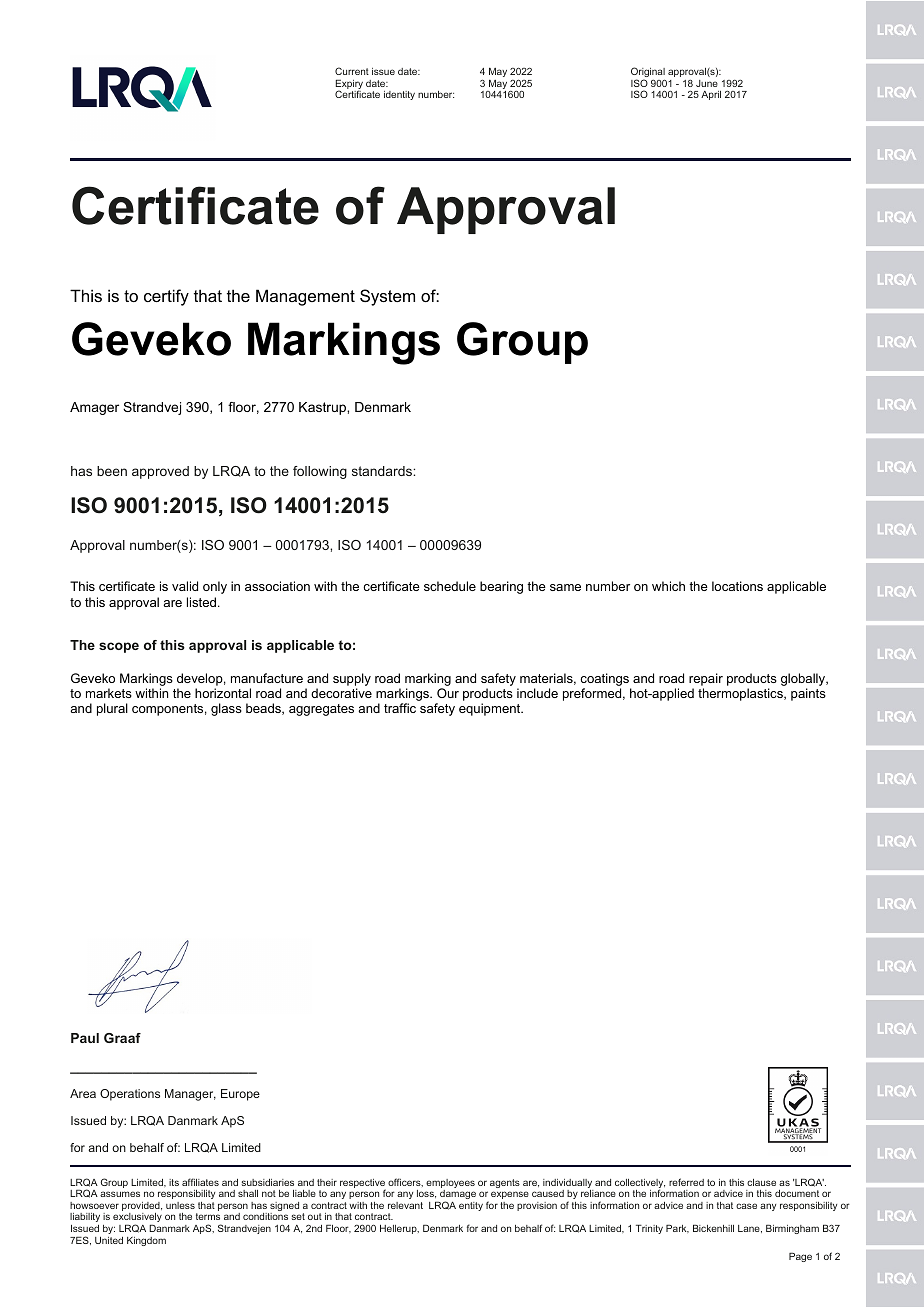 The width and height of the image is (924, 1308). What do you see at coordinates (166, 297) in the image?
I see `certify` at bounding box center [166, 297].
